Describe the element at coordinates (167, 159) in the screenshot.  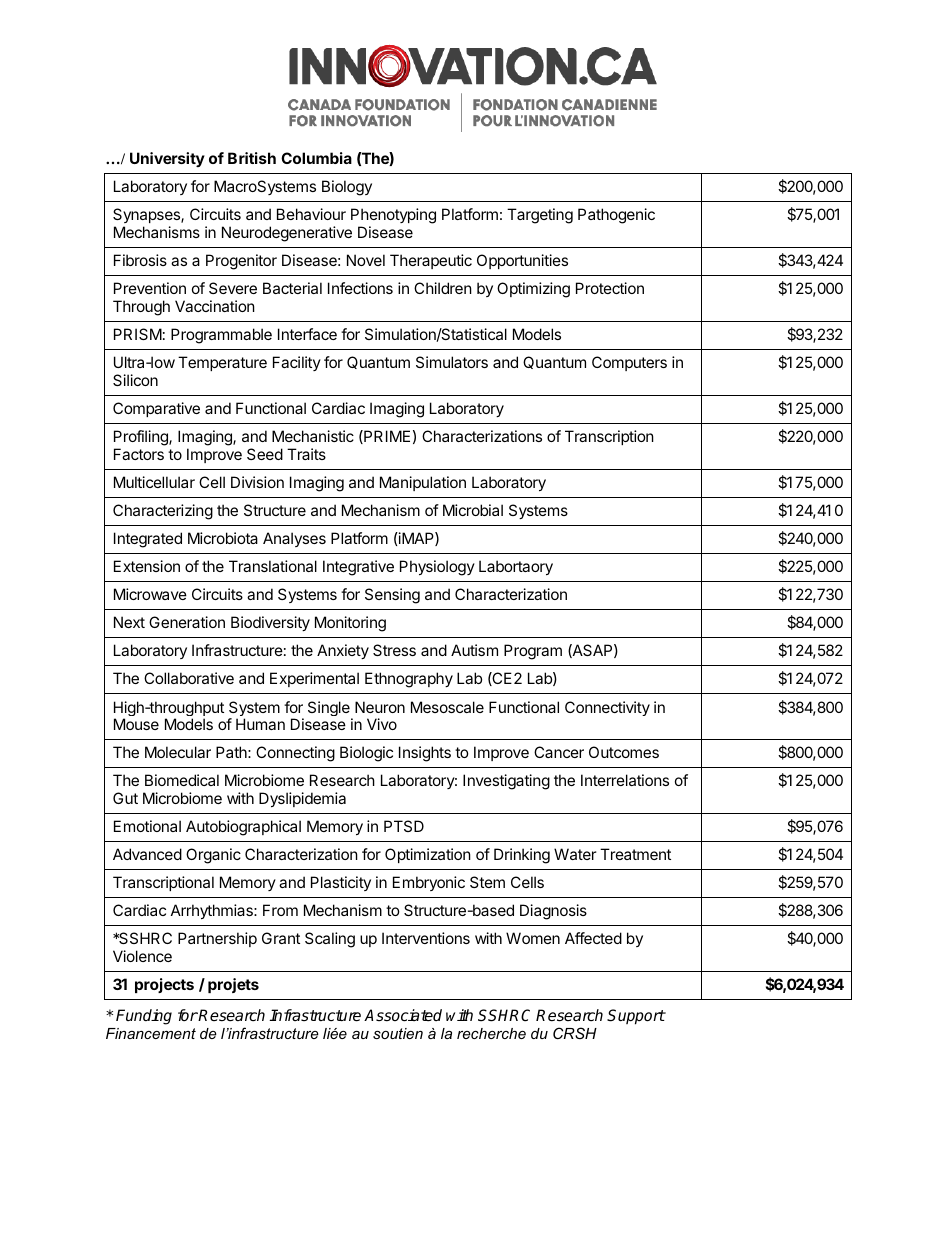
I see `University` at that location.
